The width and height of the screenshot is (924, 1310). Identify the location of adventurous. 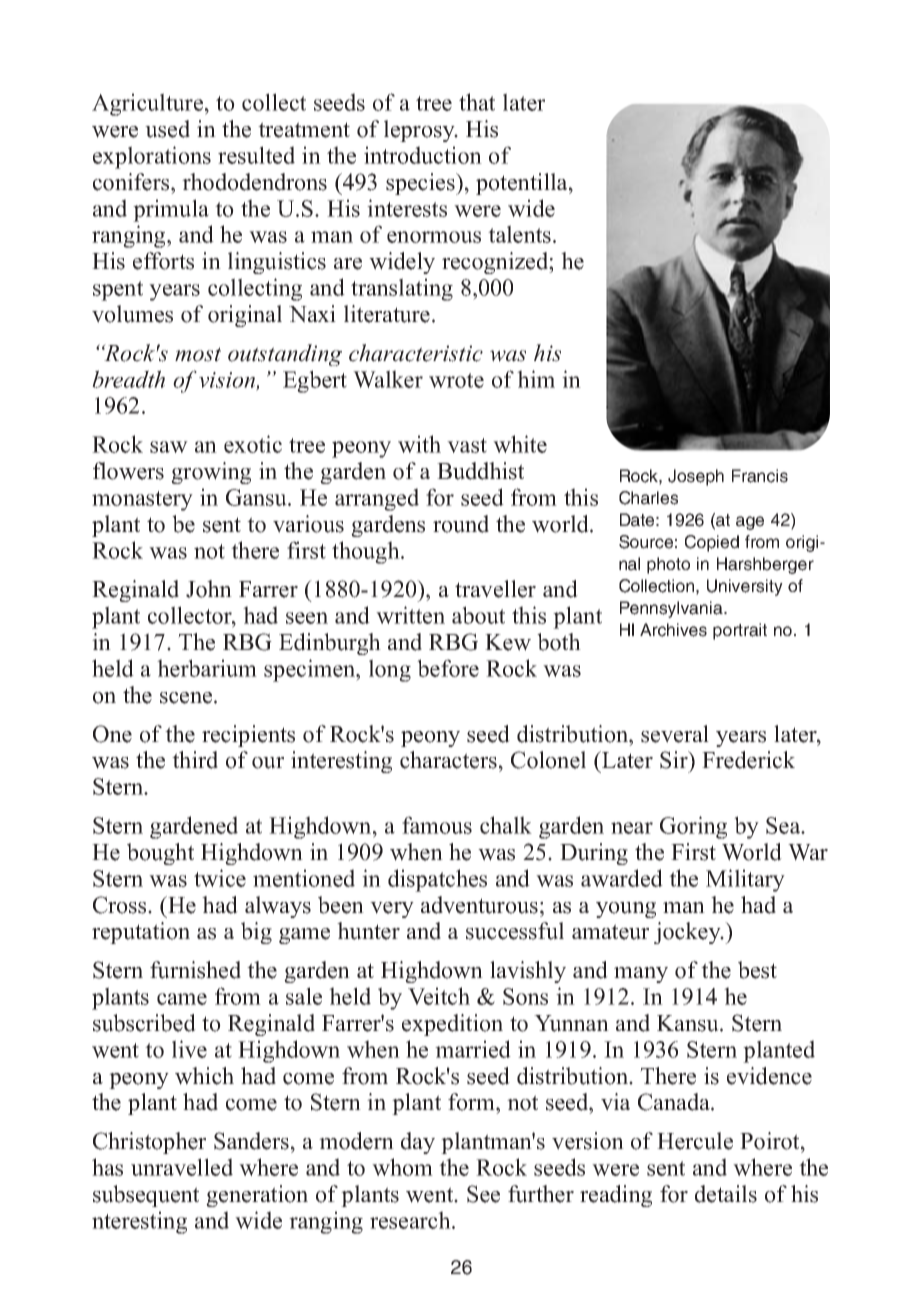
(479, 905).
